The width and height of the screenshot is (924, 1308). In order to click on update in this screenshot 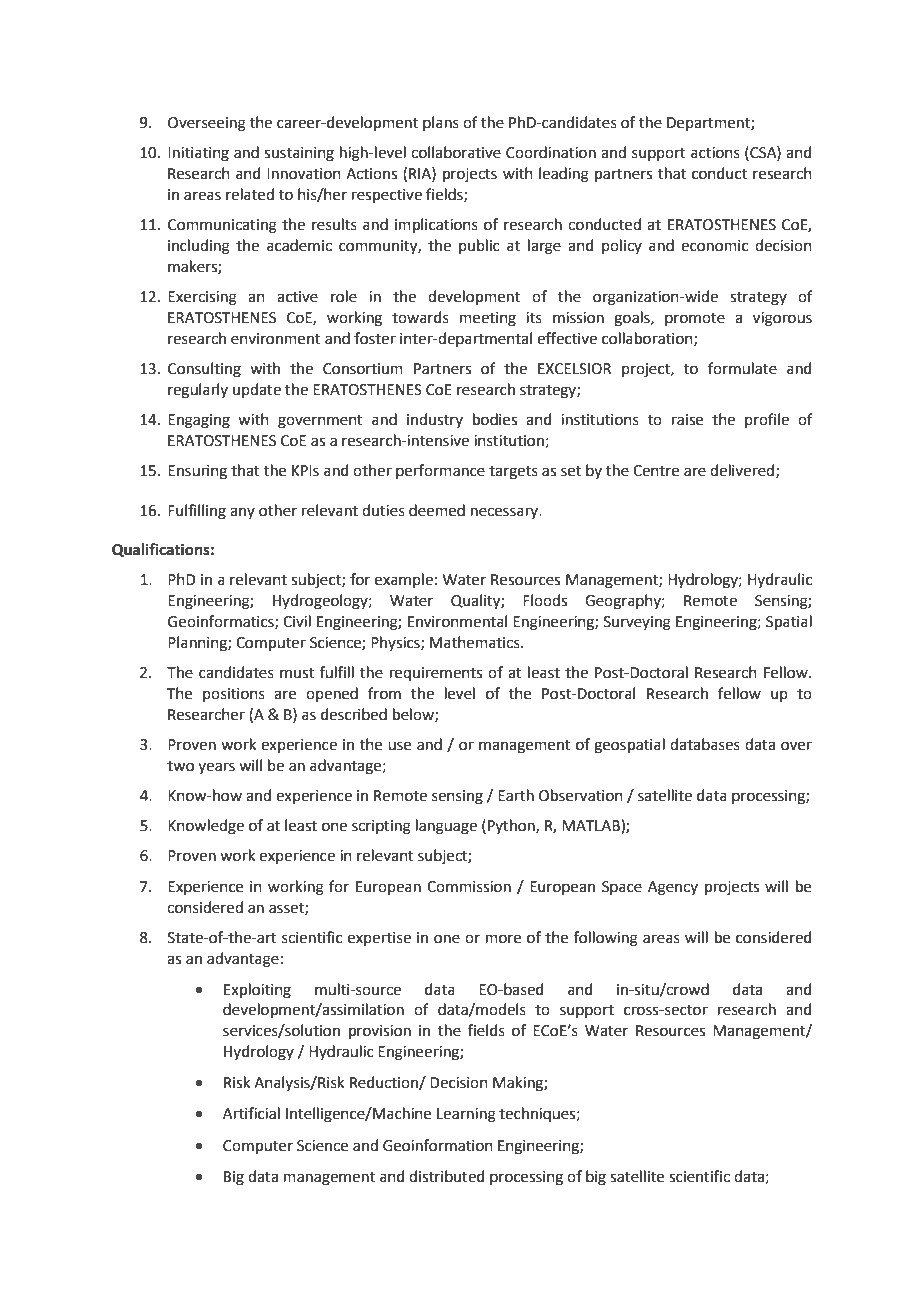, I will do `click(257, 390)`.
